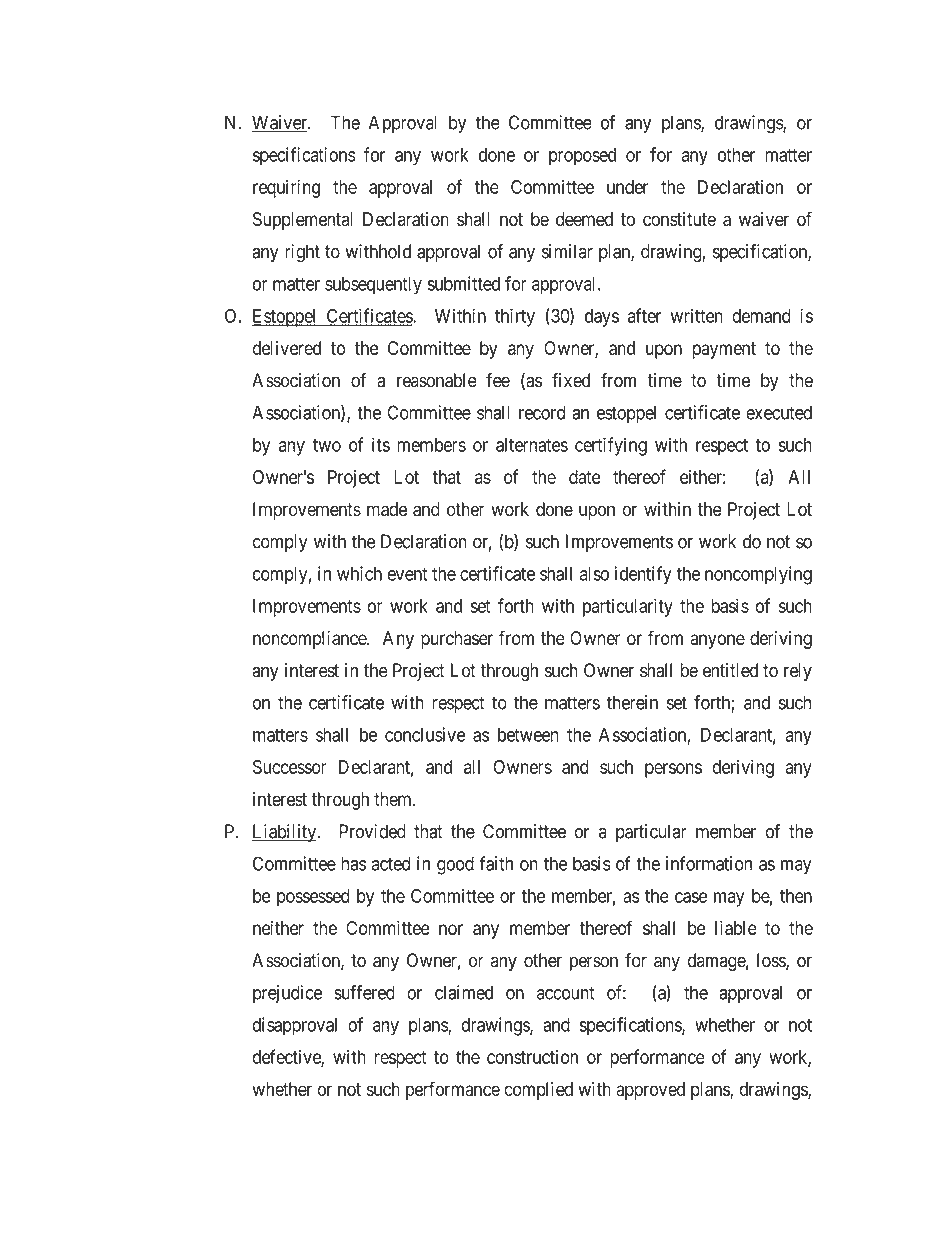  Describe the element at coordinates (364, 992) in the screenshot. I see `suffered` at that location.
